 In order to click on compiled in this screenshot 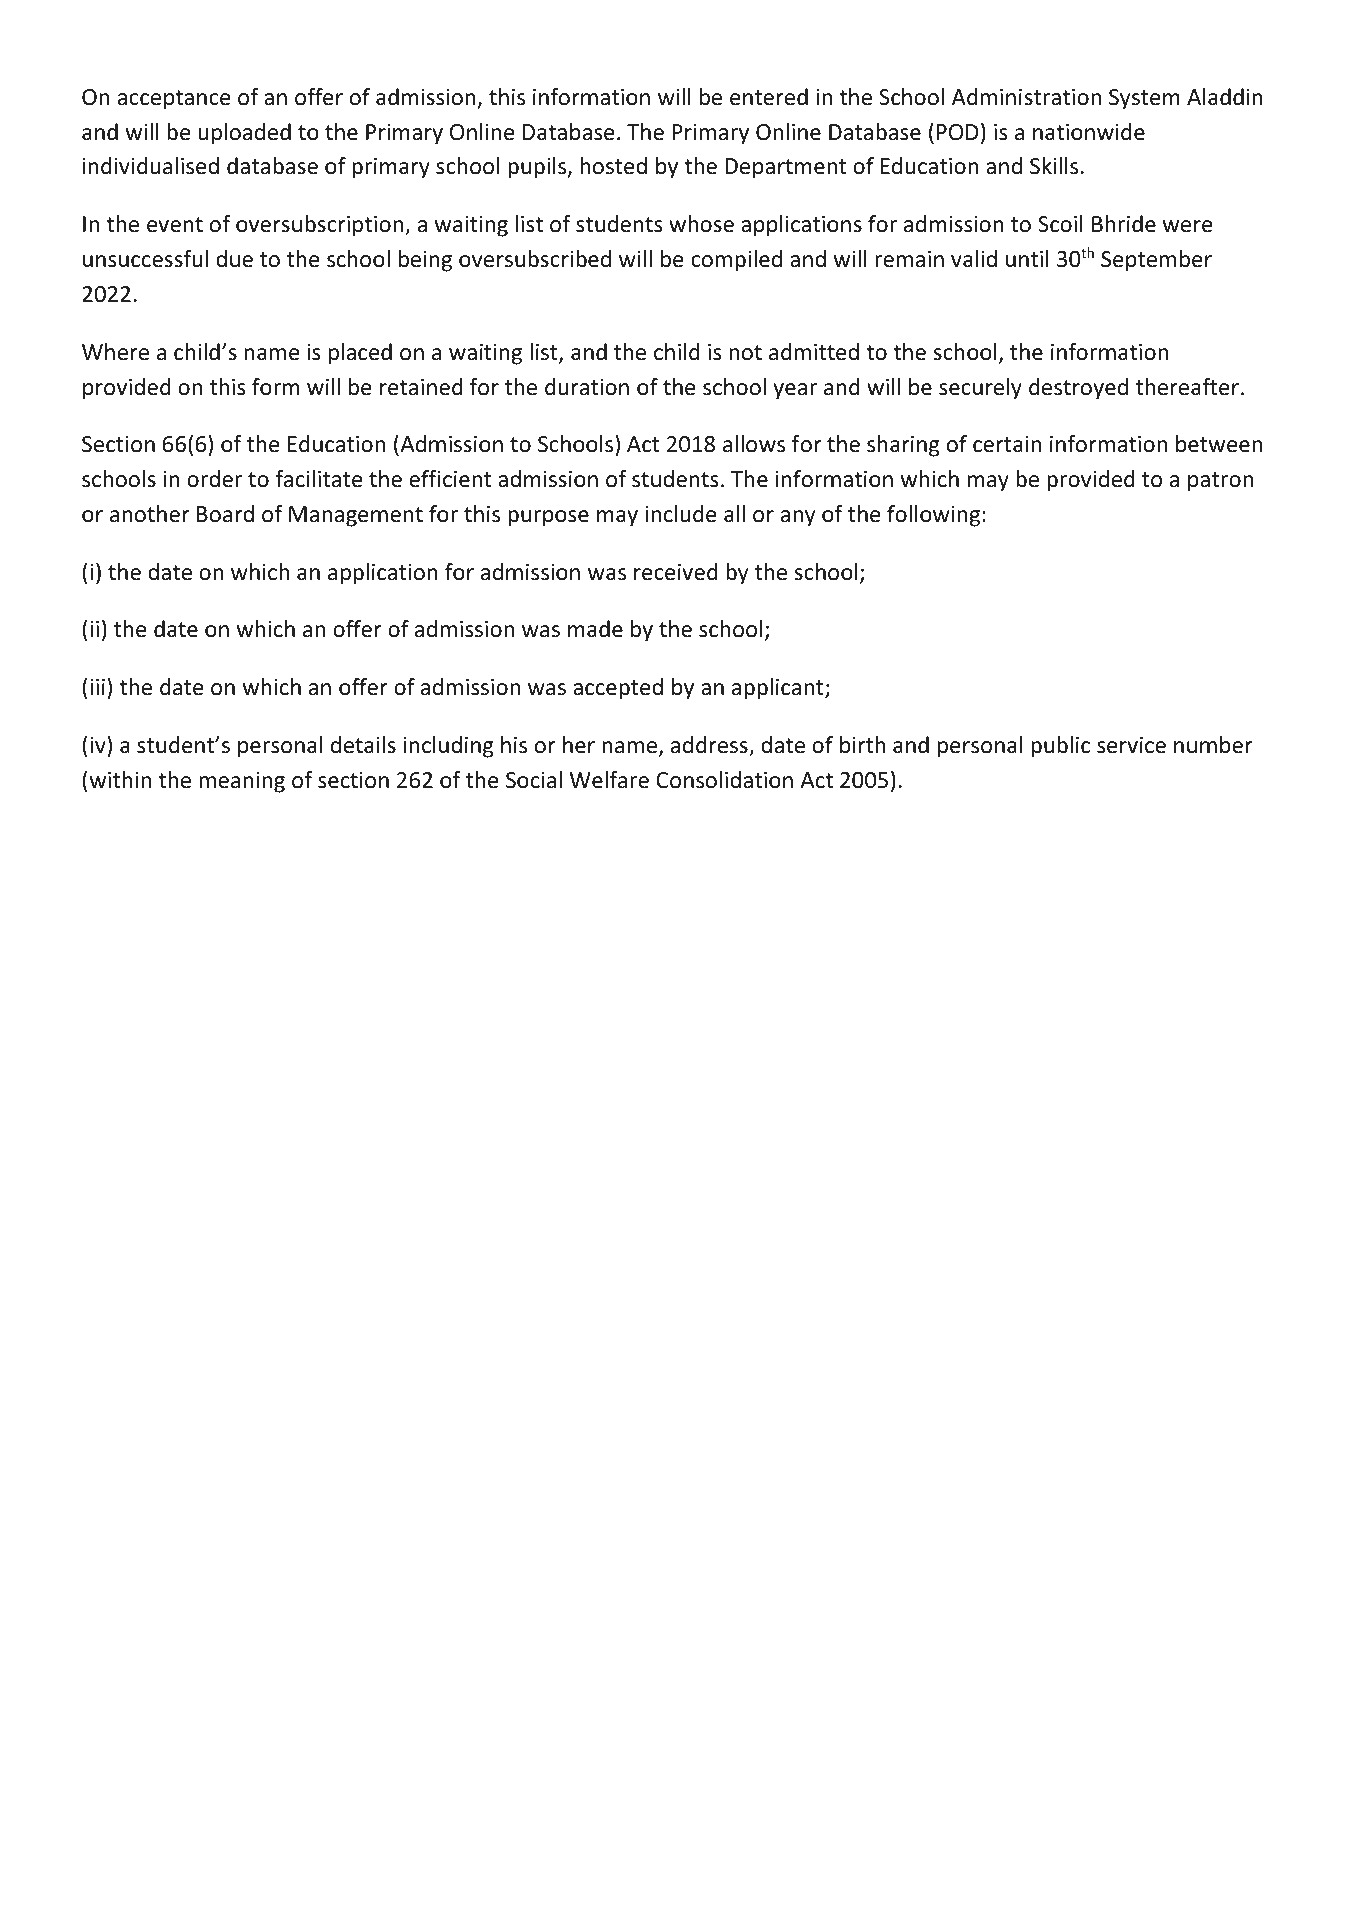, I will do `click(736, 261)`.
